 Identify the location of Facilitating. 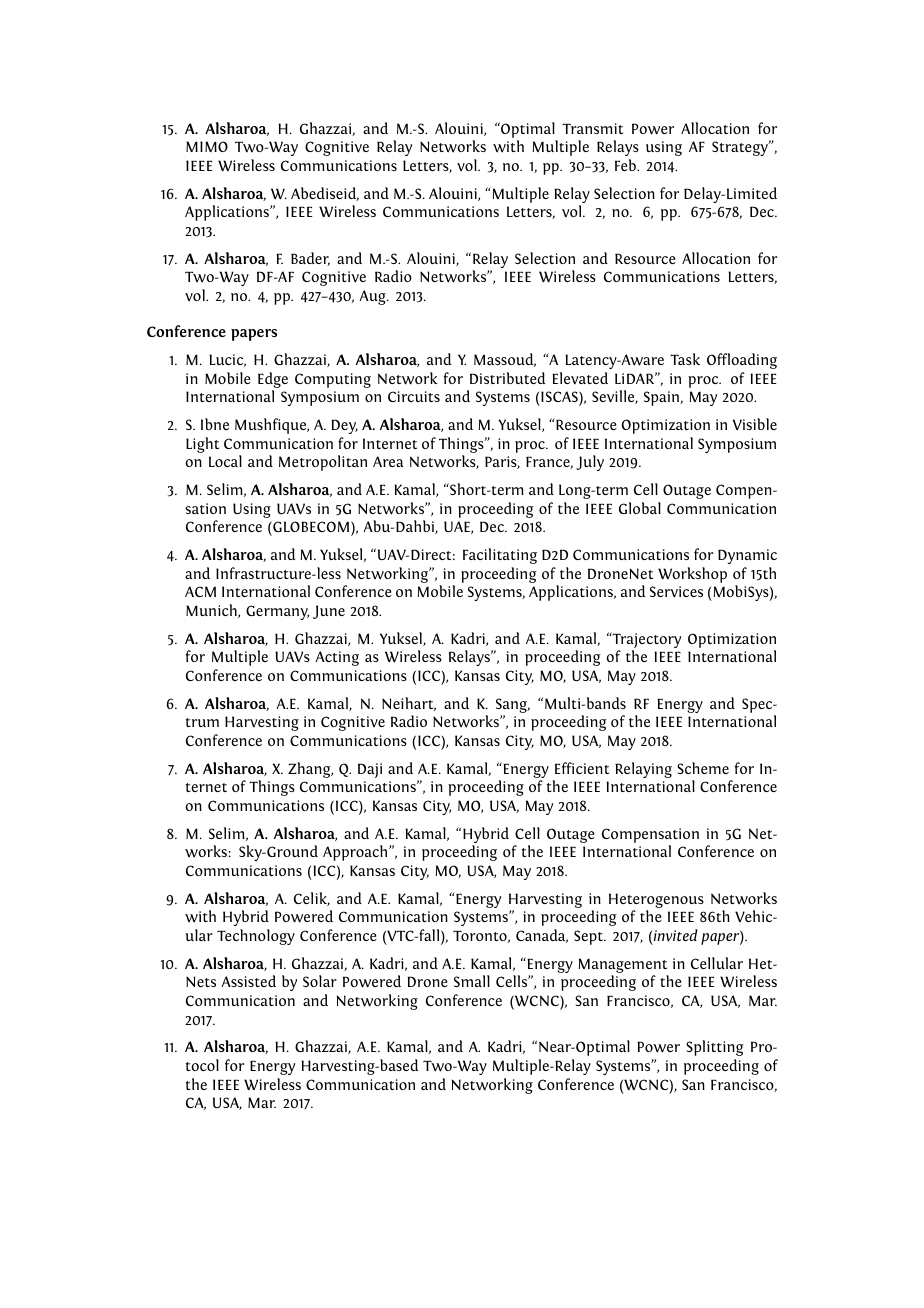
(500, 556).
